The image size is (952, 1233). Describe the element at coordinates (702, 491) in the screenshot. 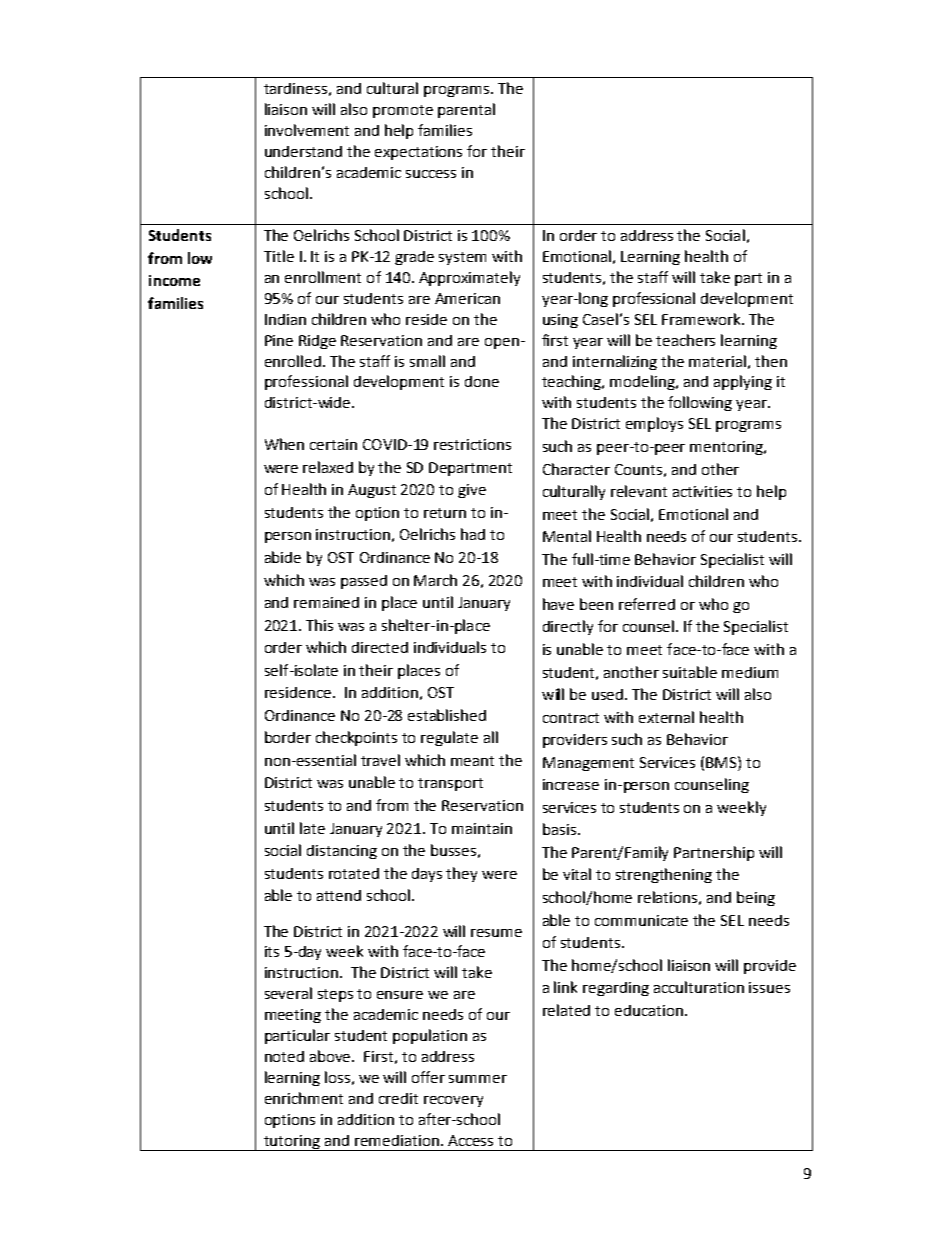

I see `activities` at that location.
